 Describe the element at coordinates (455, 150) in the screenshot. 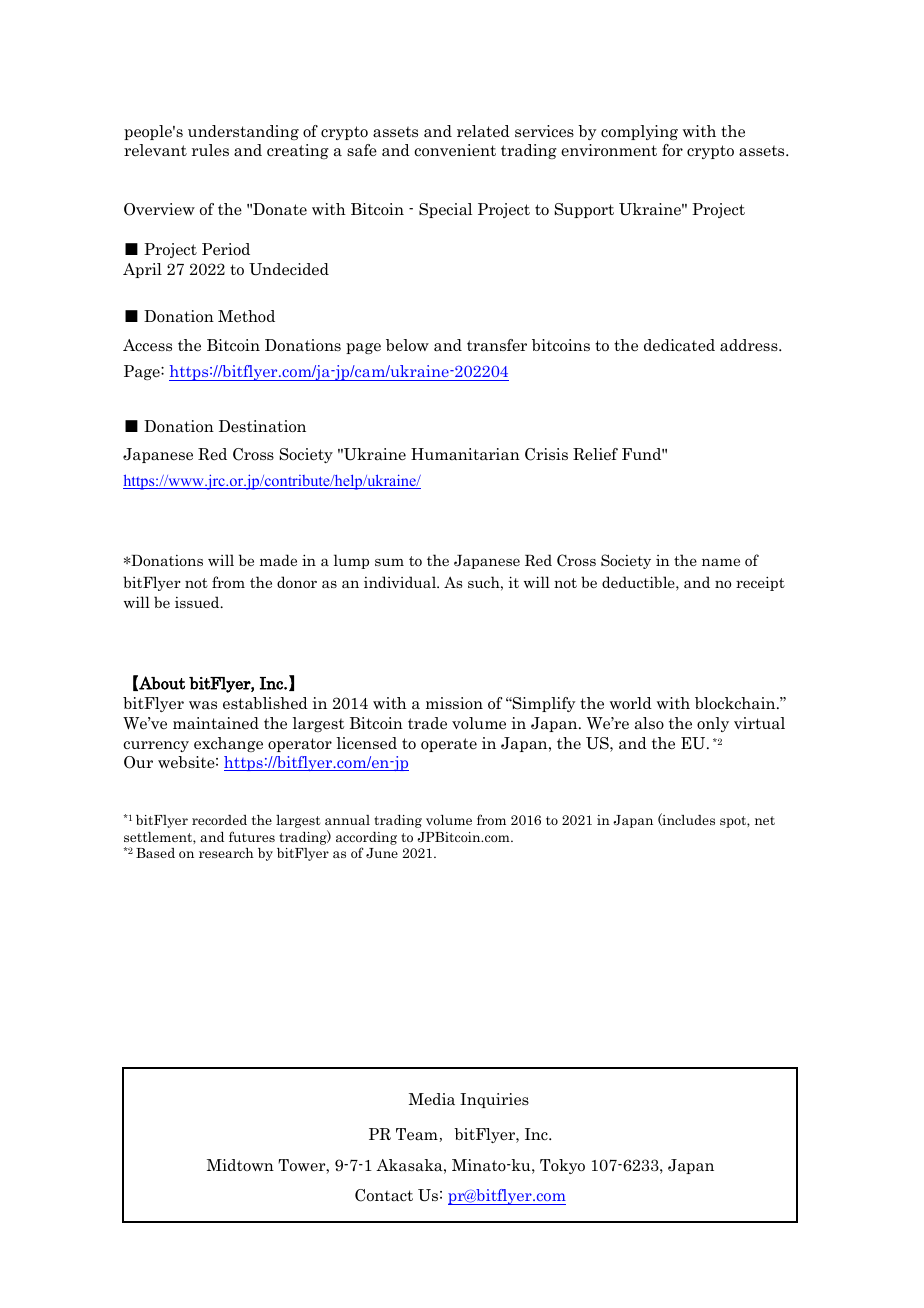

I see `convenient` at that location.
